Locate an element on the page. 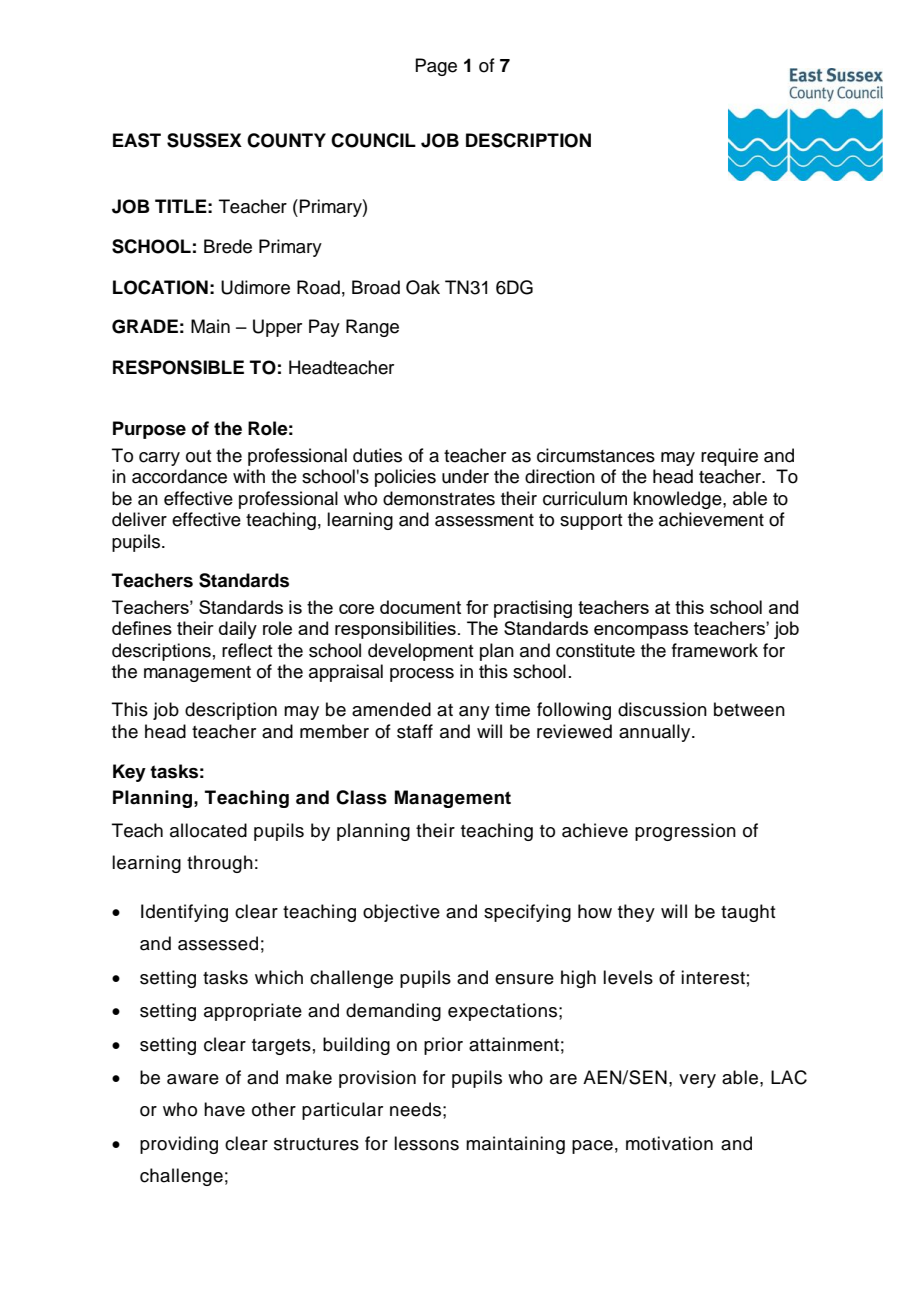 The image size is (924, 1308). Oak is located at coordinates (423, 287).
